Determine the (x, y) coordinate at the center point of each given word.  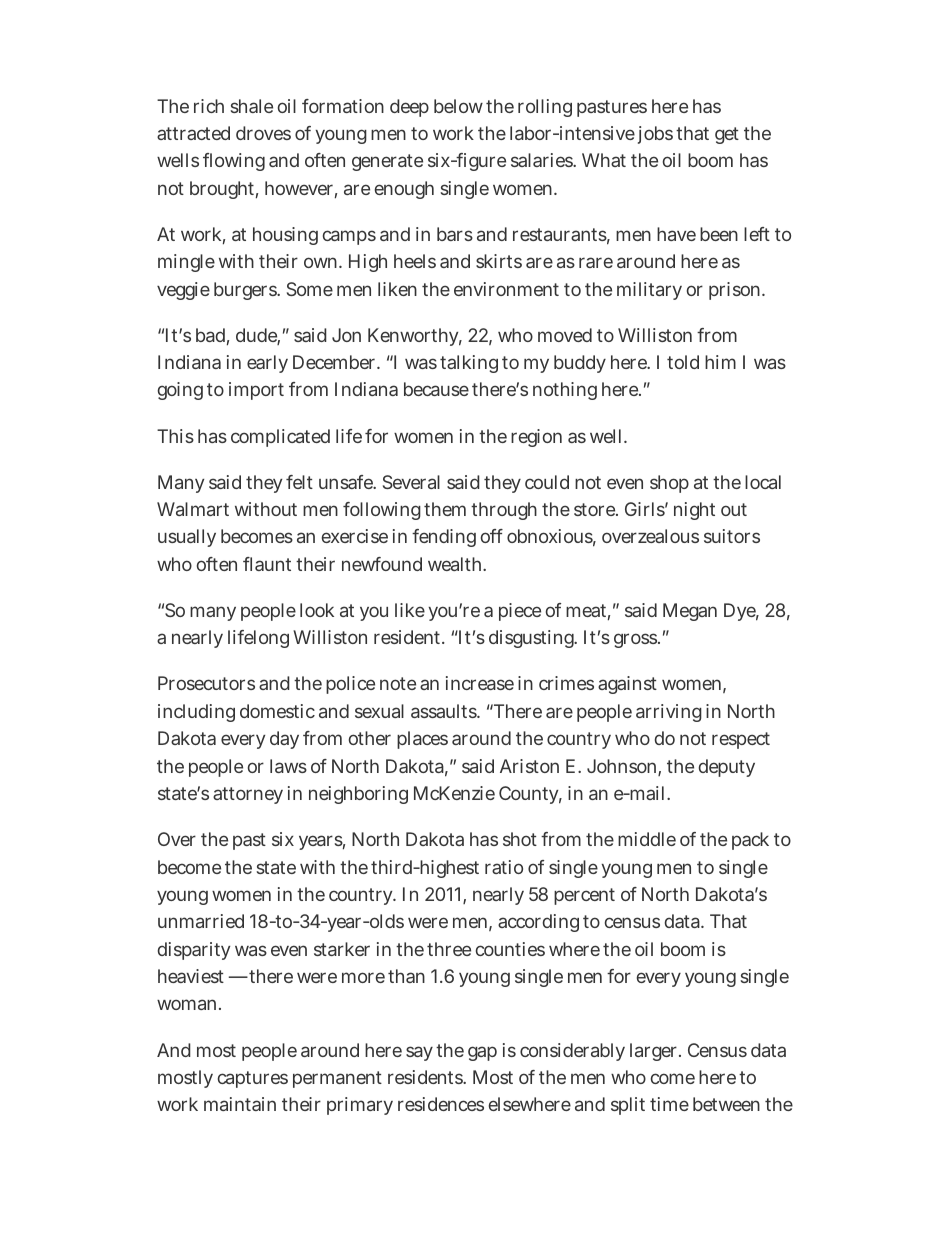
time (669, 1104)
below (458, 106)
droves (263, 133)
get (727, 135)
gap (482, 1053)
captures (253, 1079)
